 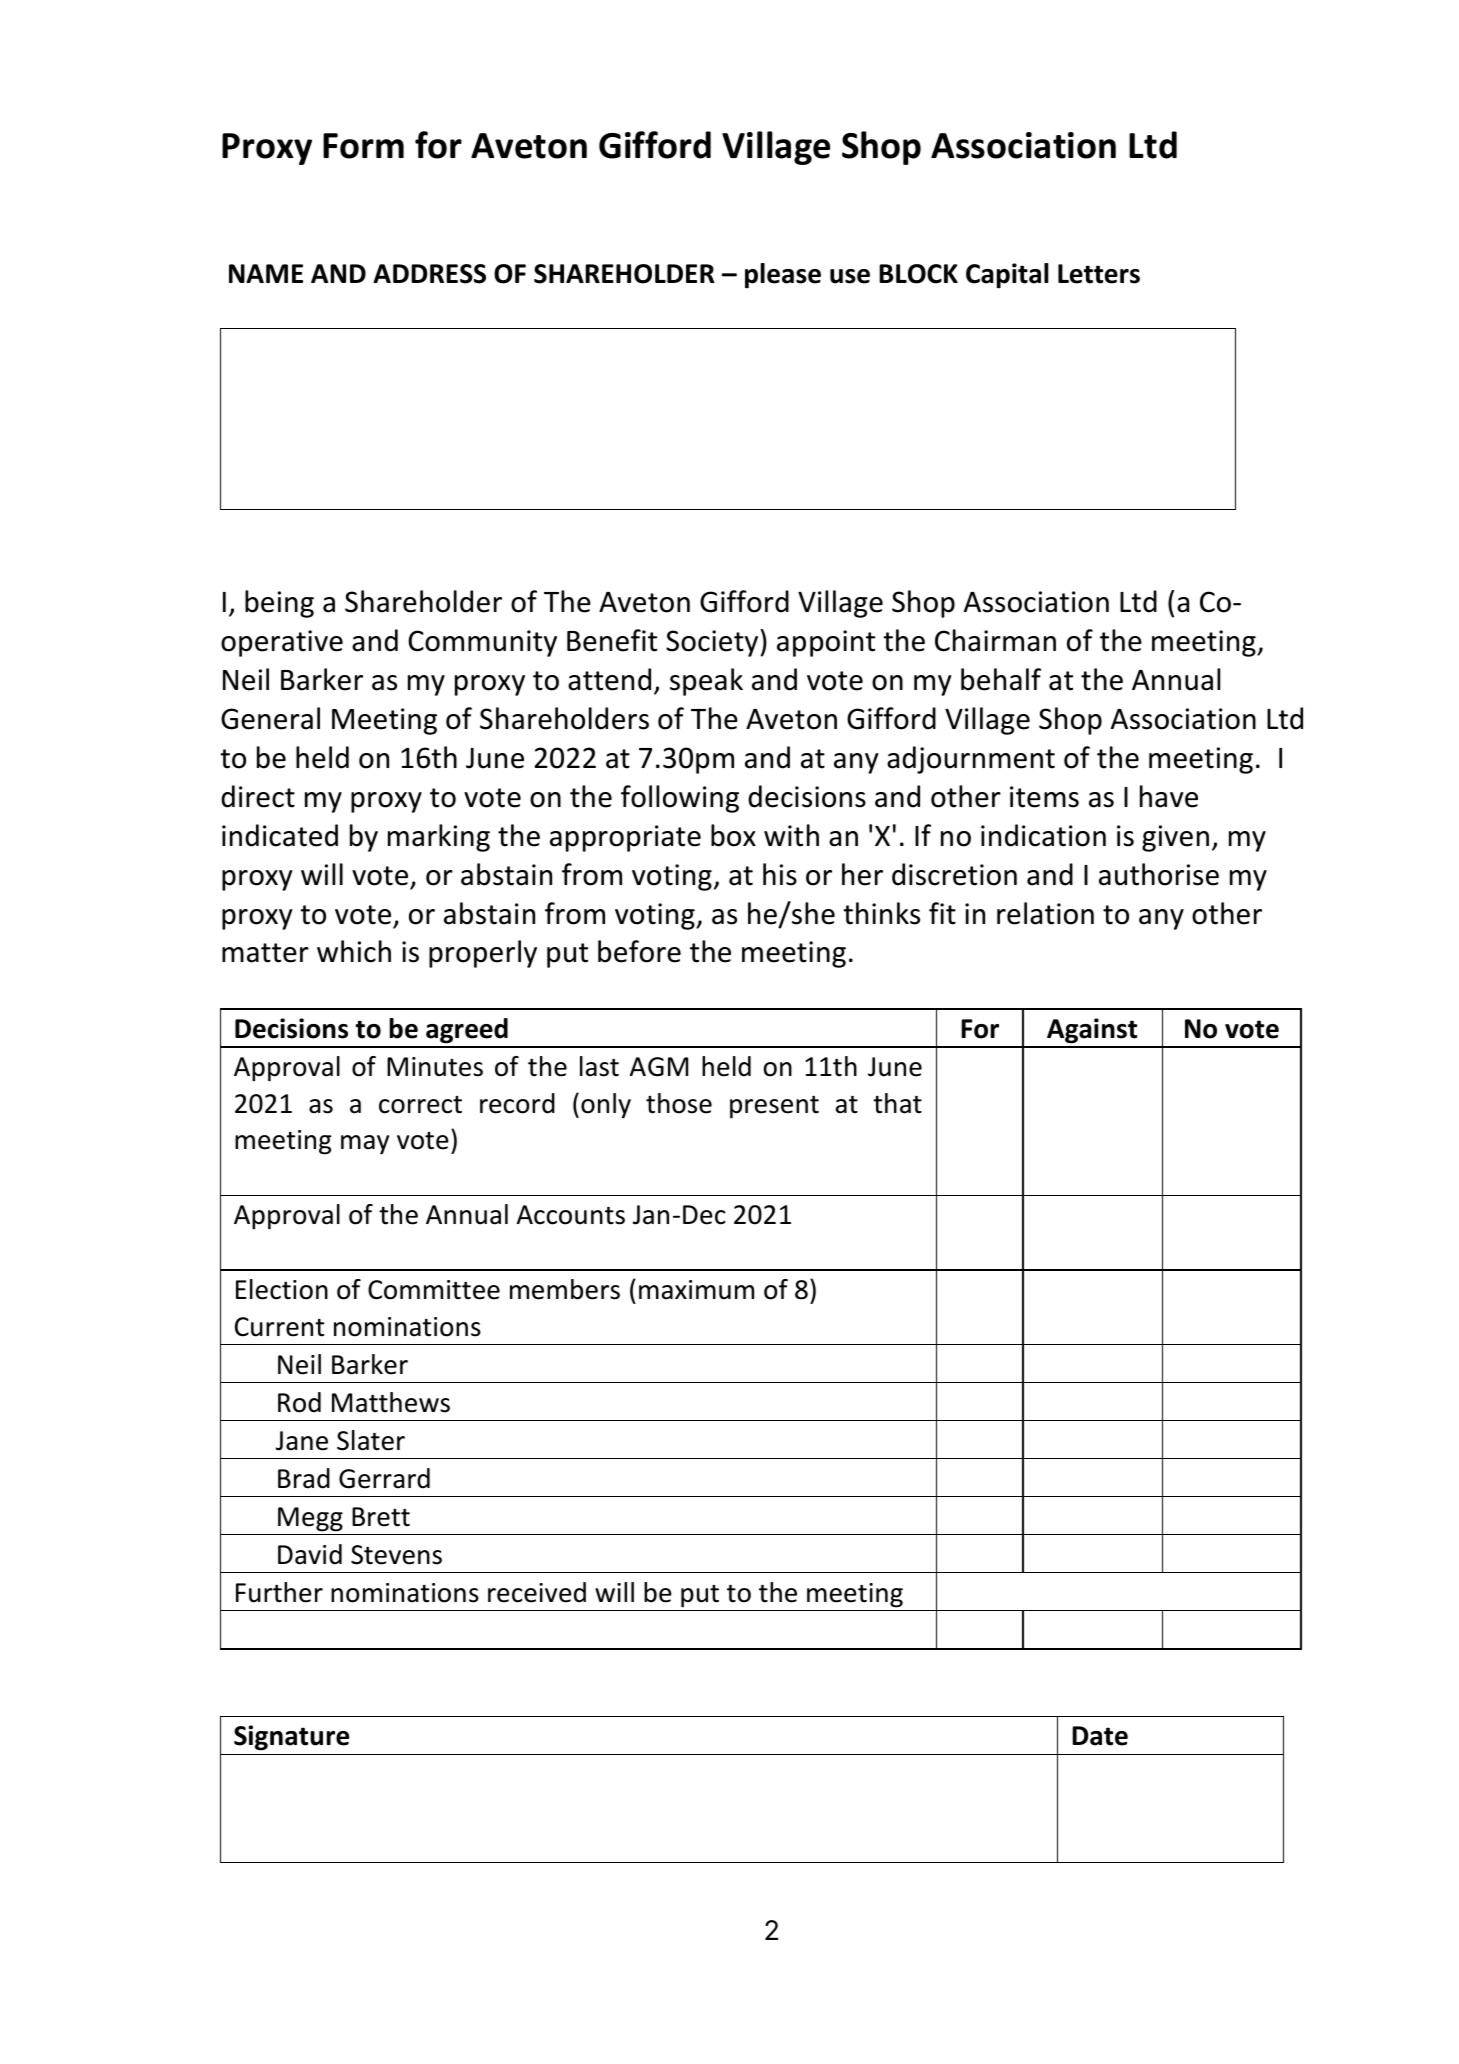 I want to click on that, so click(x=897, y=1103).
